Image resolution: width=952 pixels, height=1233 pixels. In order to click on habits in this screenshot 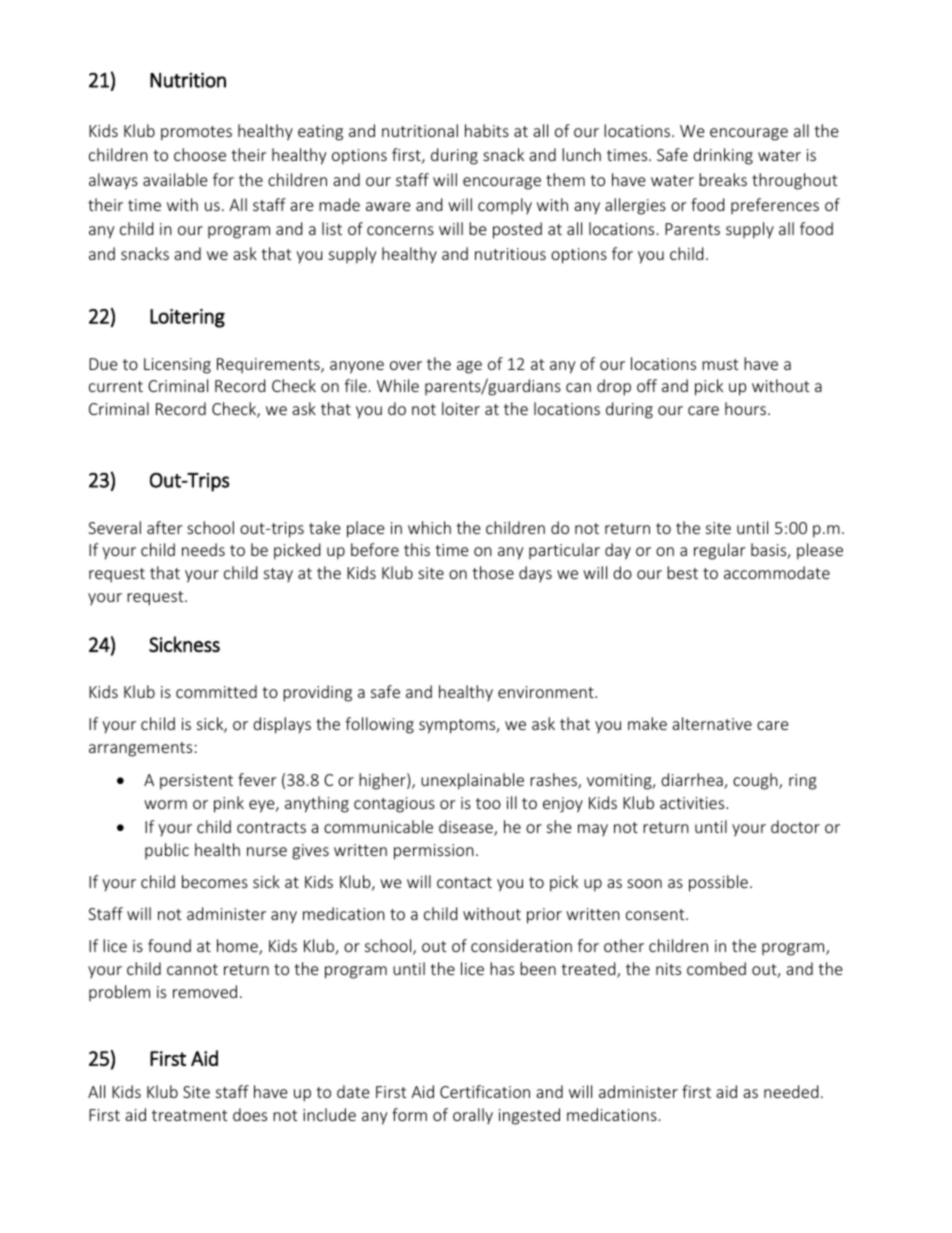, I will do `click(487, 130)`.
